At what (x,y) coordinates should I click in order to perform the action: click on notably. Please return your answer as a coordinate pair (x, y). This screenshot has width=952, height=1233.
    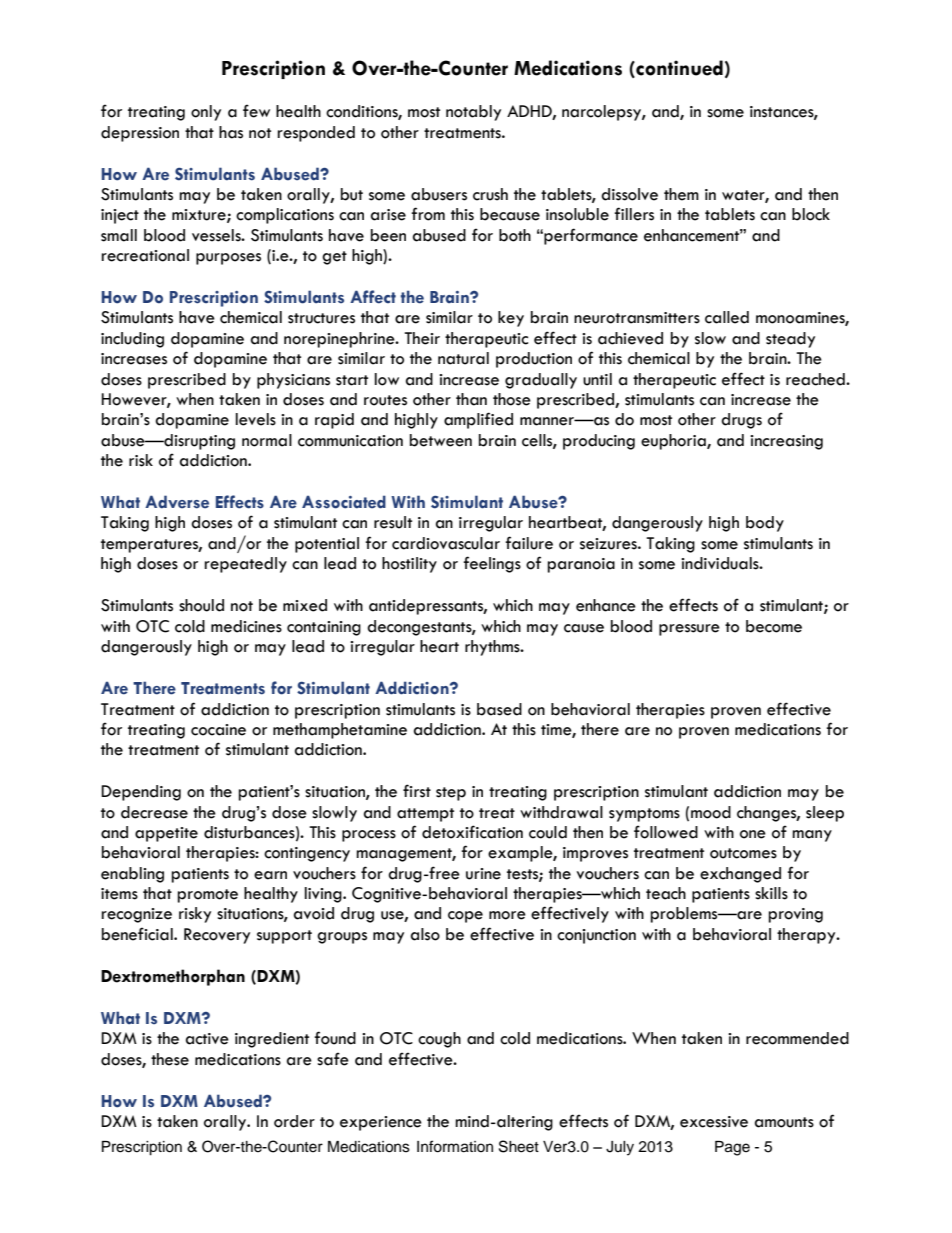
    Looking at the image, I should click on (473, 113).
